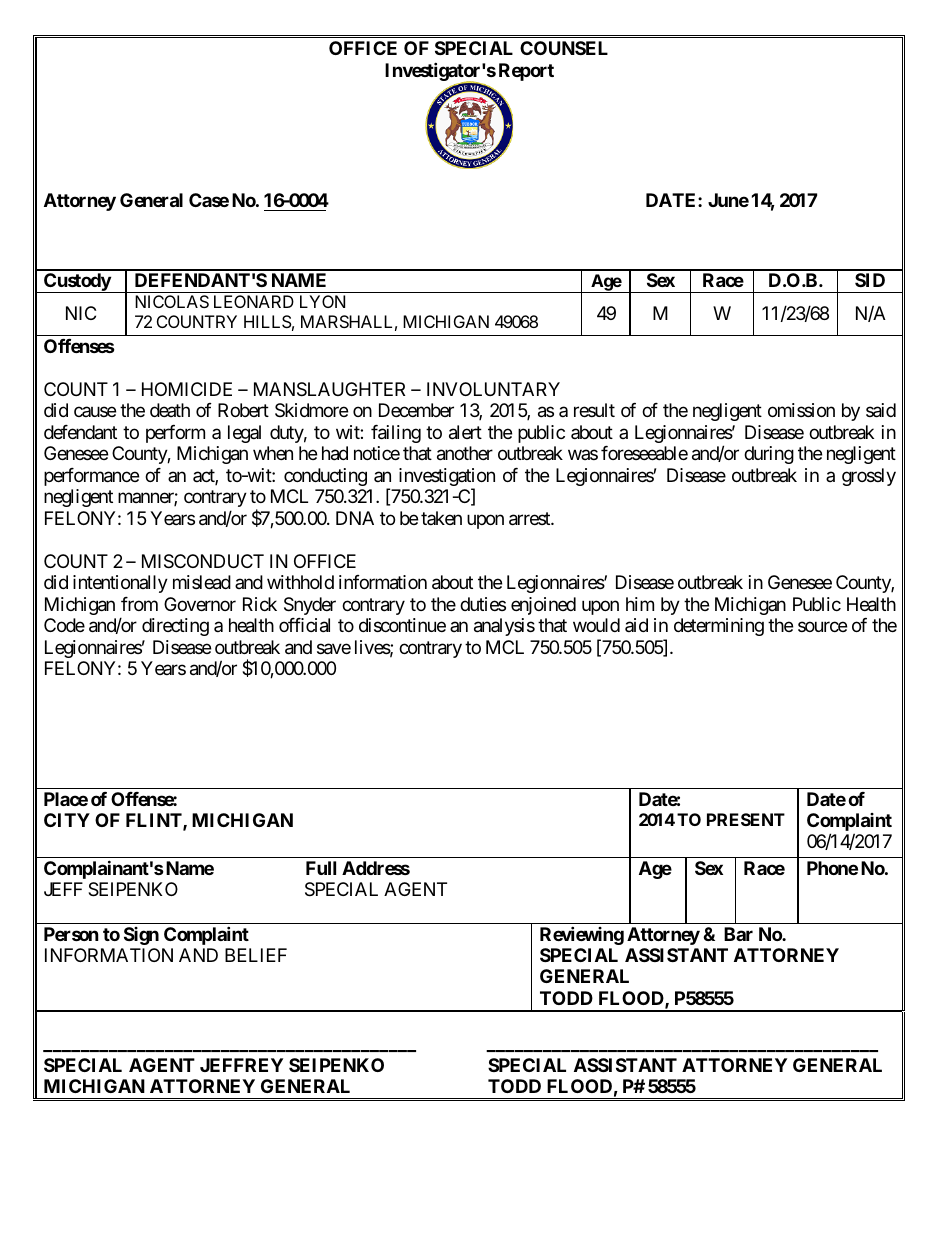  I want to click on Report, so click(526, 72).
